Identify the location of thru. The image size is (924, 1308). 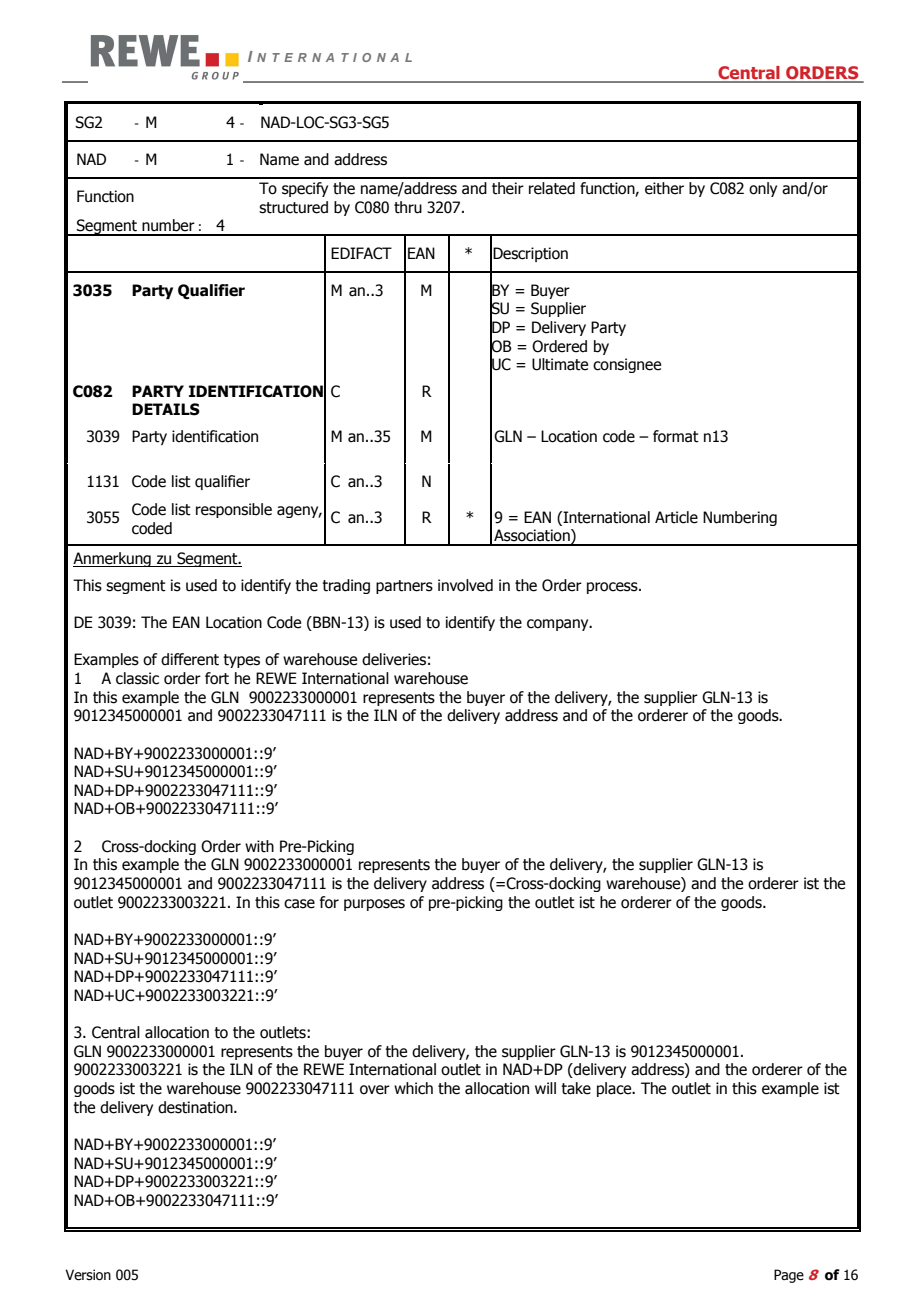
(408, 207).
